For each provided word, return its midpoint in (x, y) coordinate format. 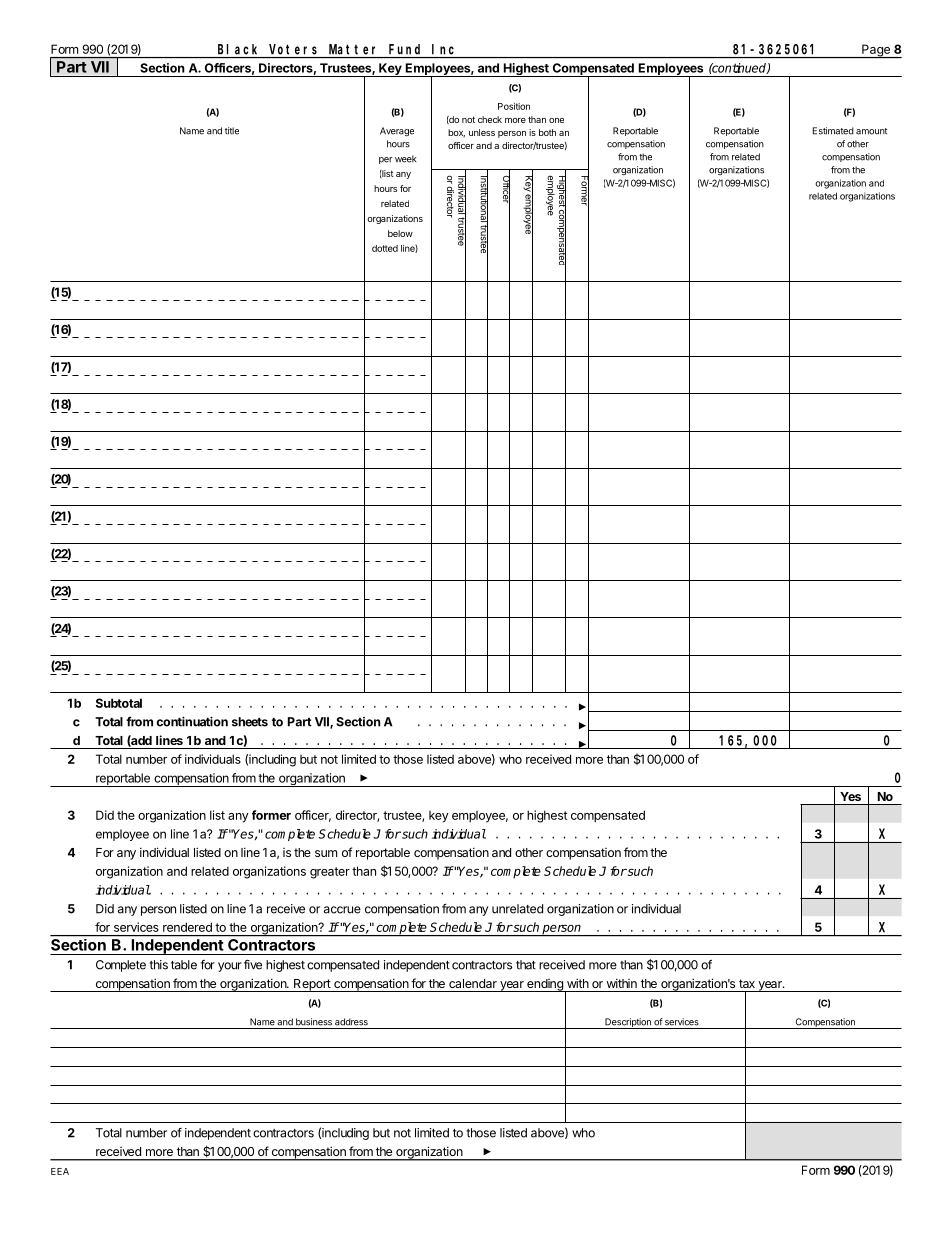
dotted (385, 248)
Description (628, 1023)
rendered (187, 927)
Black (237, 49)
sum (326, 853)
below (400, 233)
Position (514, 106)
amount (871, 131)
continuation (192, 721)
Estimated (833, 131)
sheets (250, 722)
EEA (60, 1171)
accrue (342, 910)
